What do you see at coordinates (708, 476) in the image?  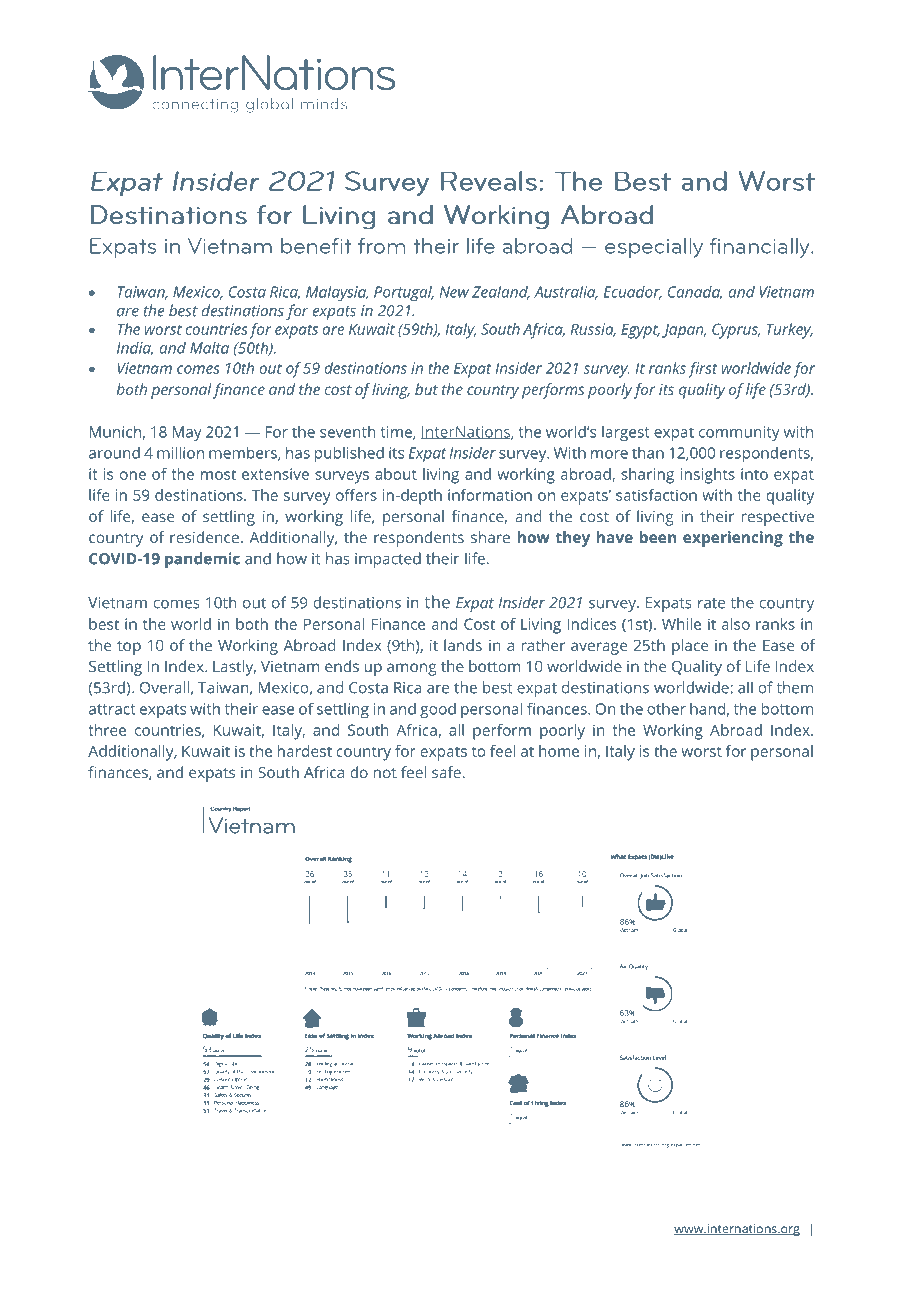 I see `insights` at bounding box center [708, 476].
